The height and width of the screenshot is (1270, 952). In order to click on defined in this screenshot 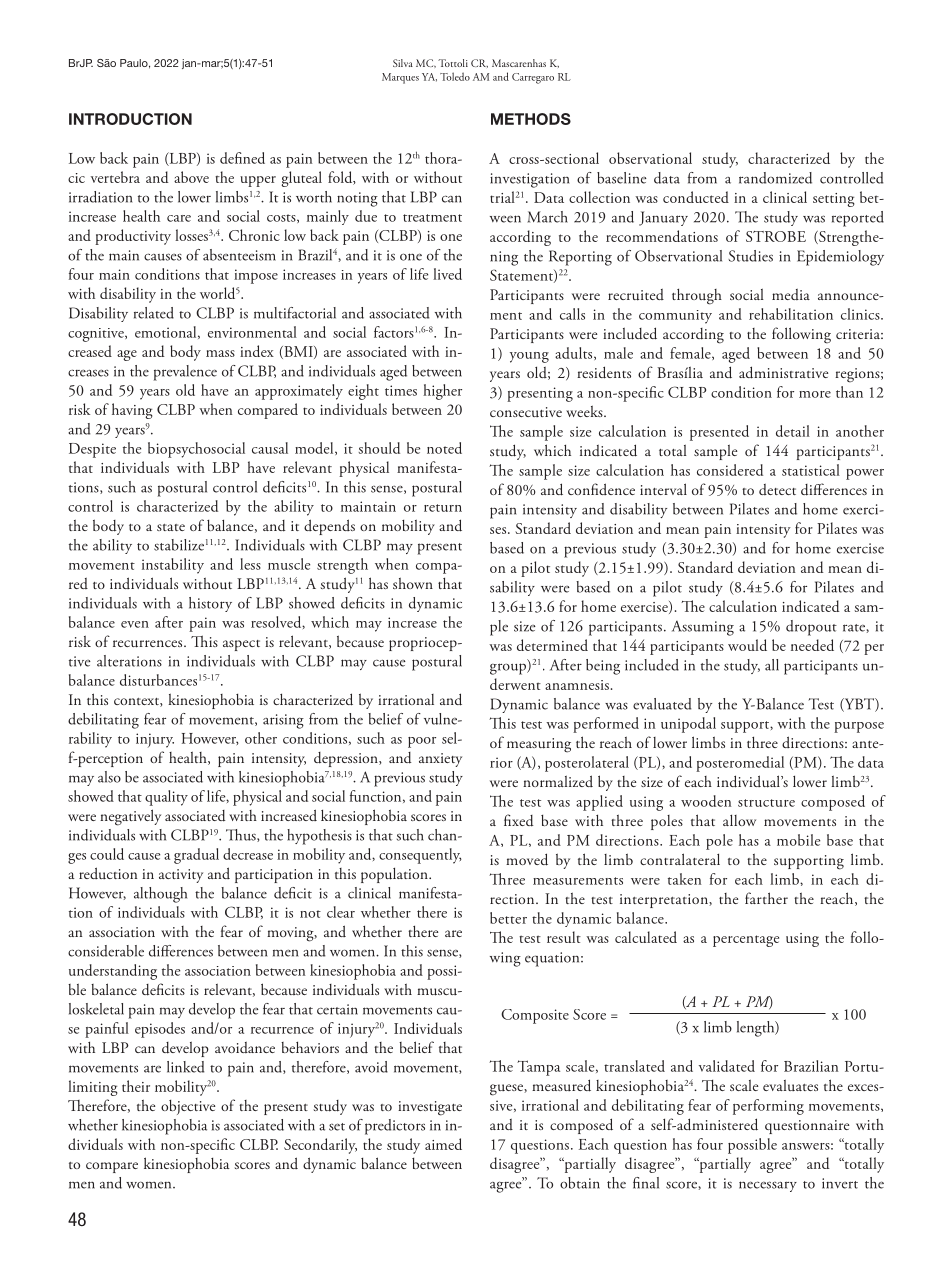, I will do `click(242, 158)`.
